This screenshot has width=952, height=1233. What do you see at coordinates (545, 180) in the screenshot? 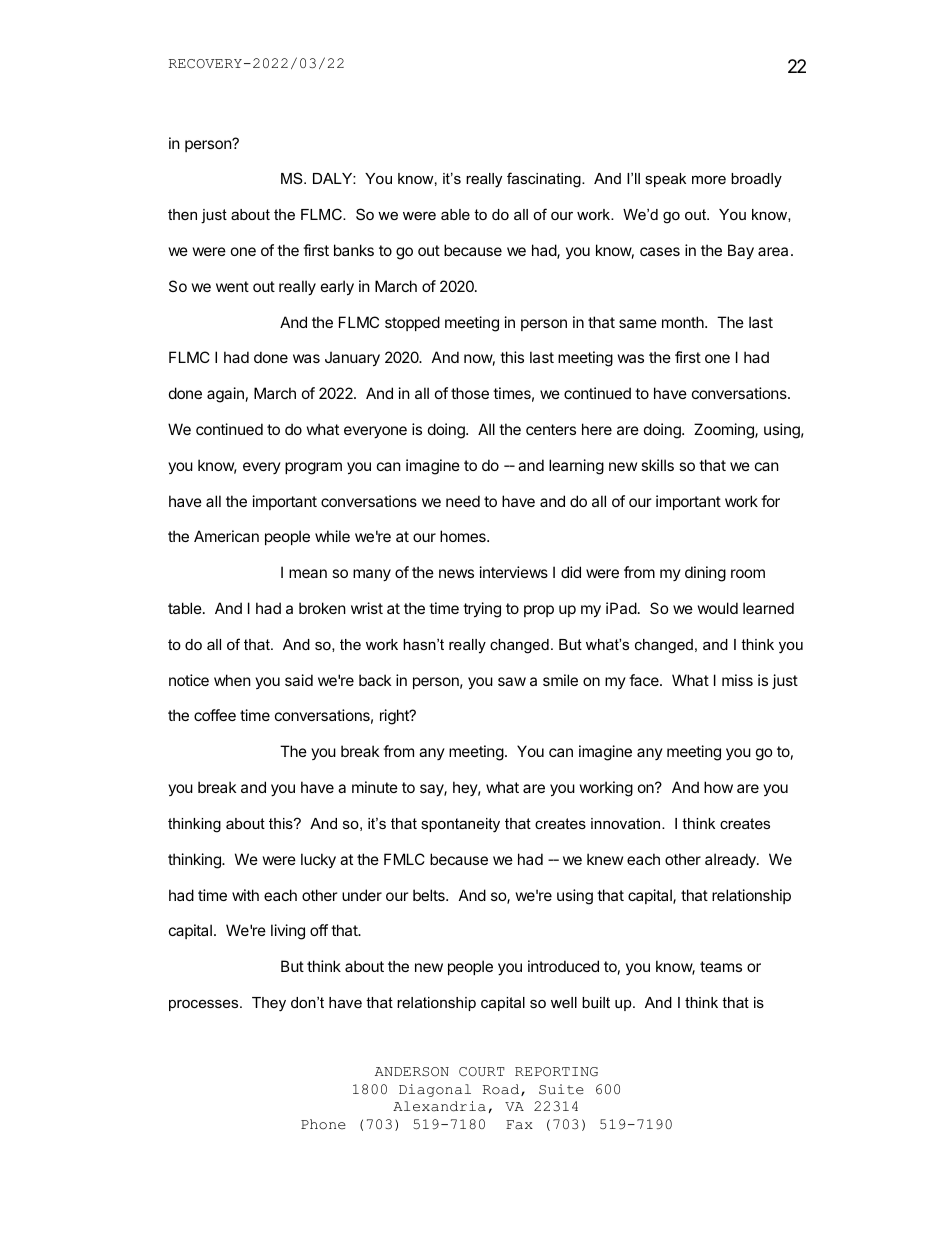
I see `fascinating` at bounding box center [545, 180].
